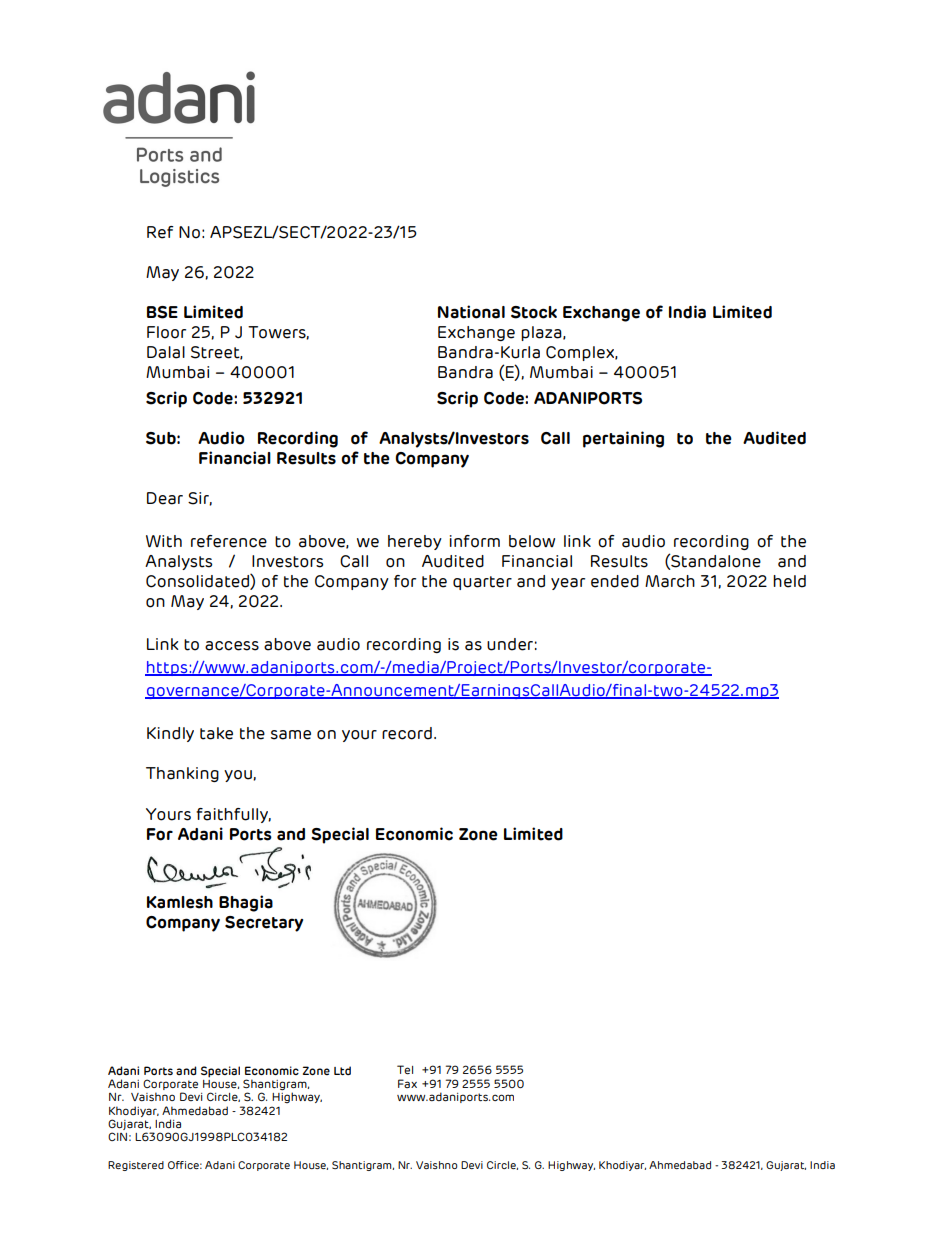  Describe the element at coordinates (232, 646) in the page. I see `access` at that location.
